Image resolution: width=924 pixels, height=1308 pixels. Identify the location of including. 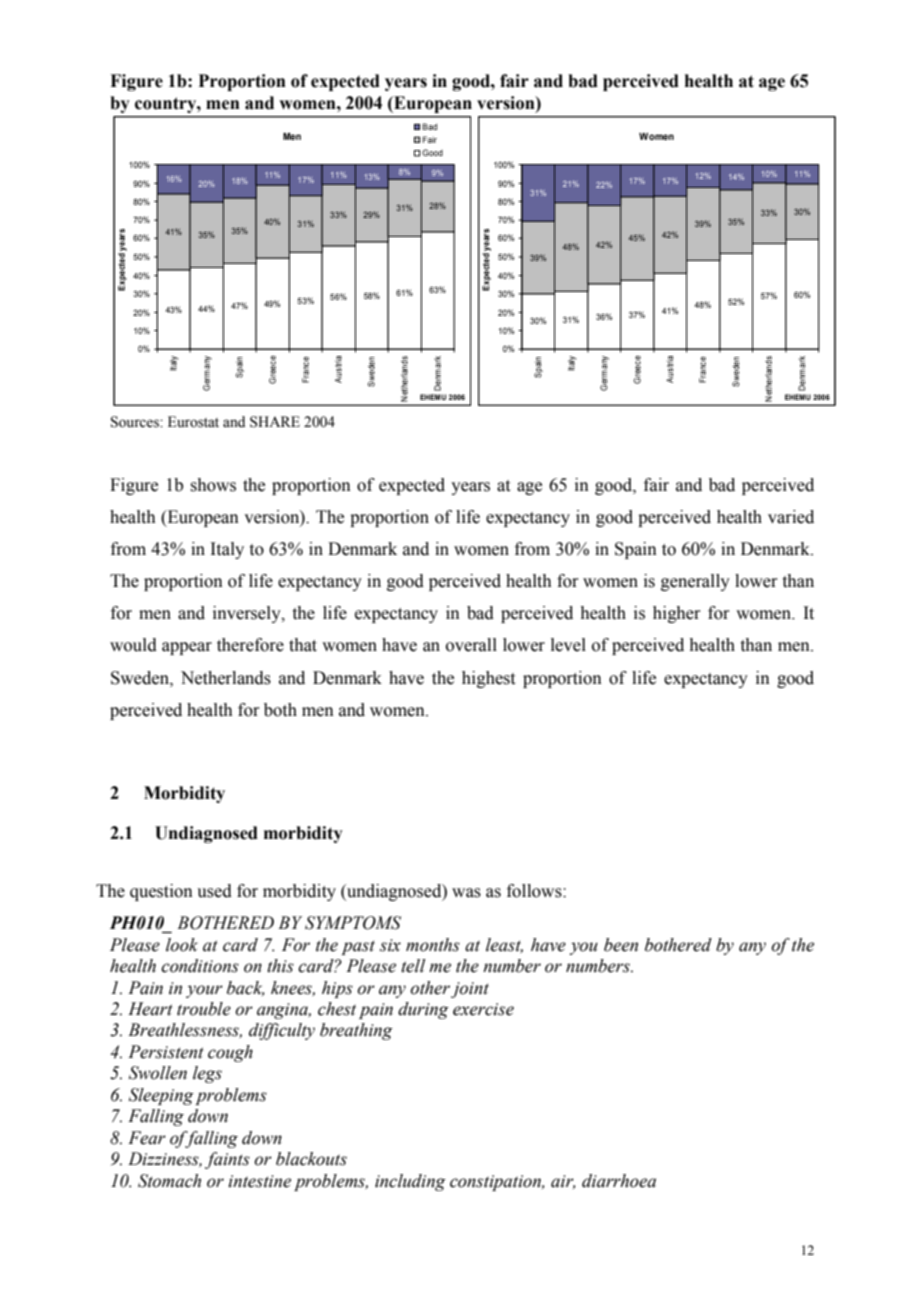
(410, 1182).
